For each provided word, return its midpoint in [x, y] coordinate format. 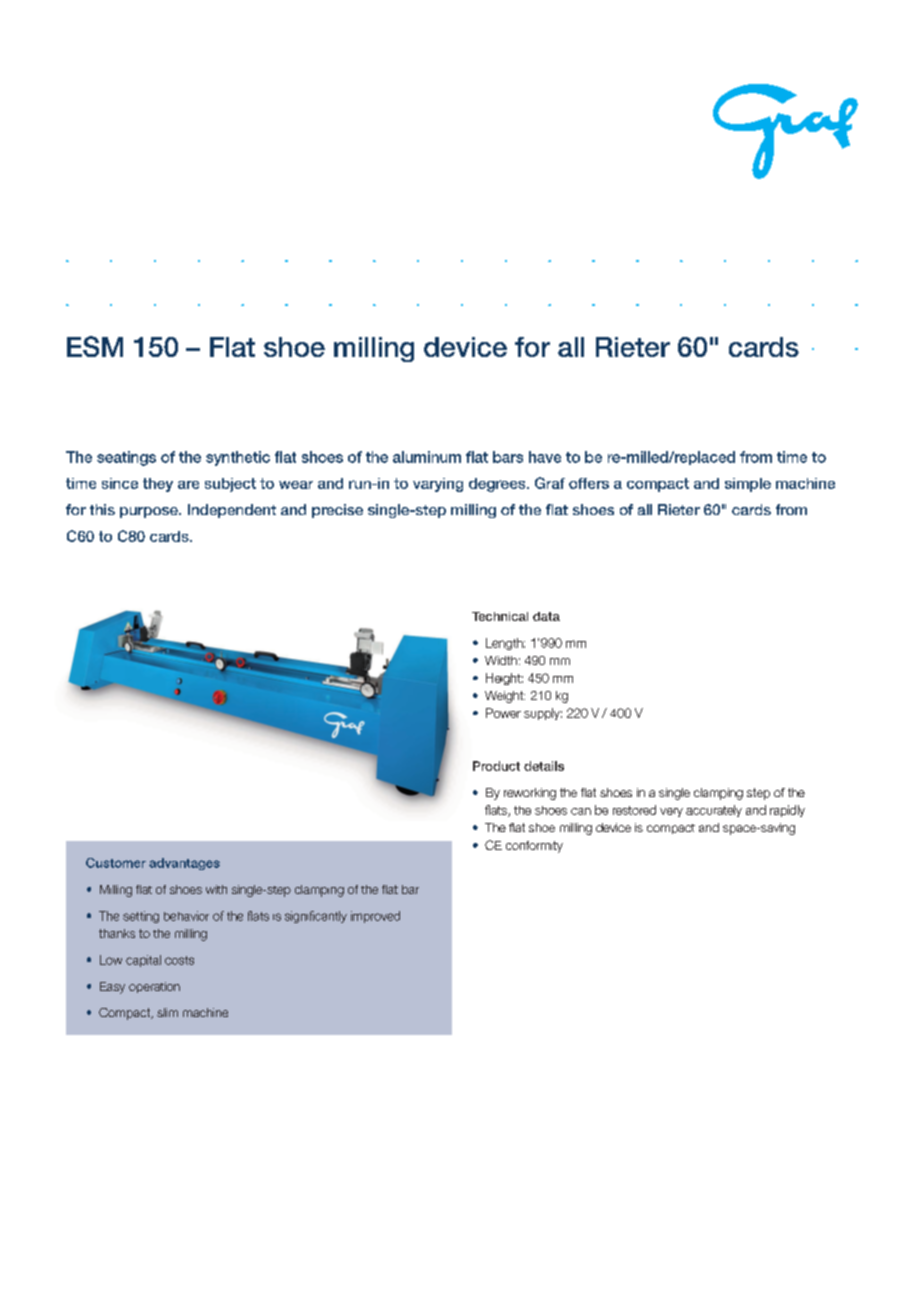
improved [375, 917]
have [545, 457]
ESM [95, 346]
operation [154, 987]
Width [501, 660]
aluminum [427, 457]
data [546, 616]
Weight [505, 697]
